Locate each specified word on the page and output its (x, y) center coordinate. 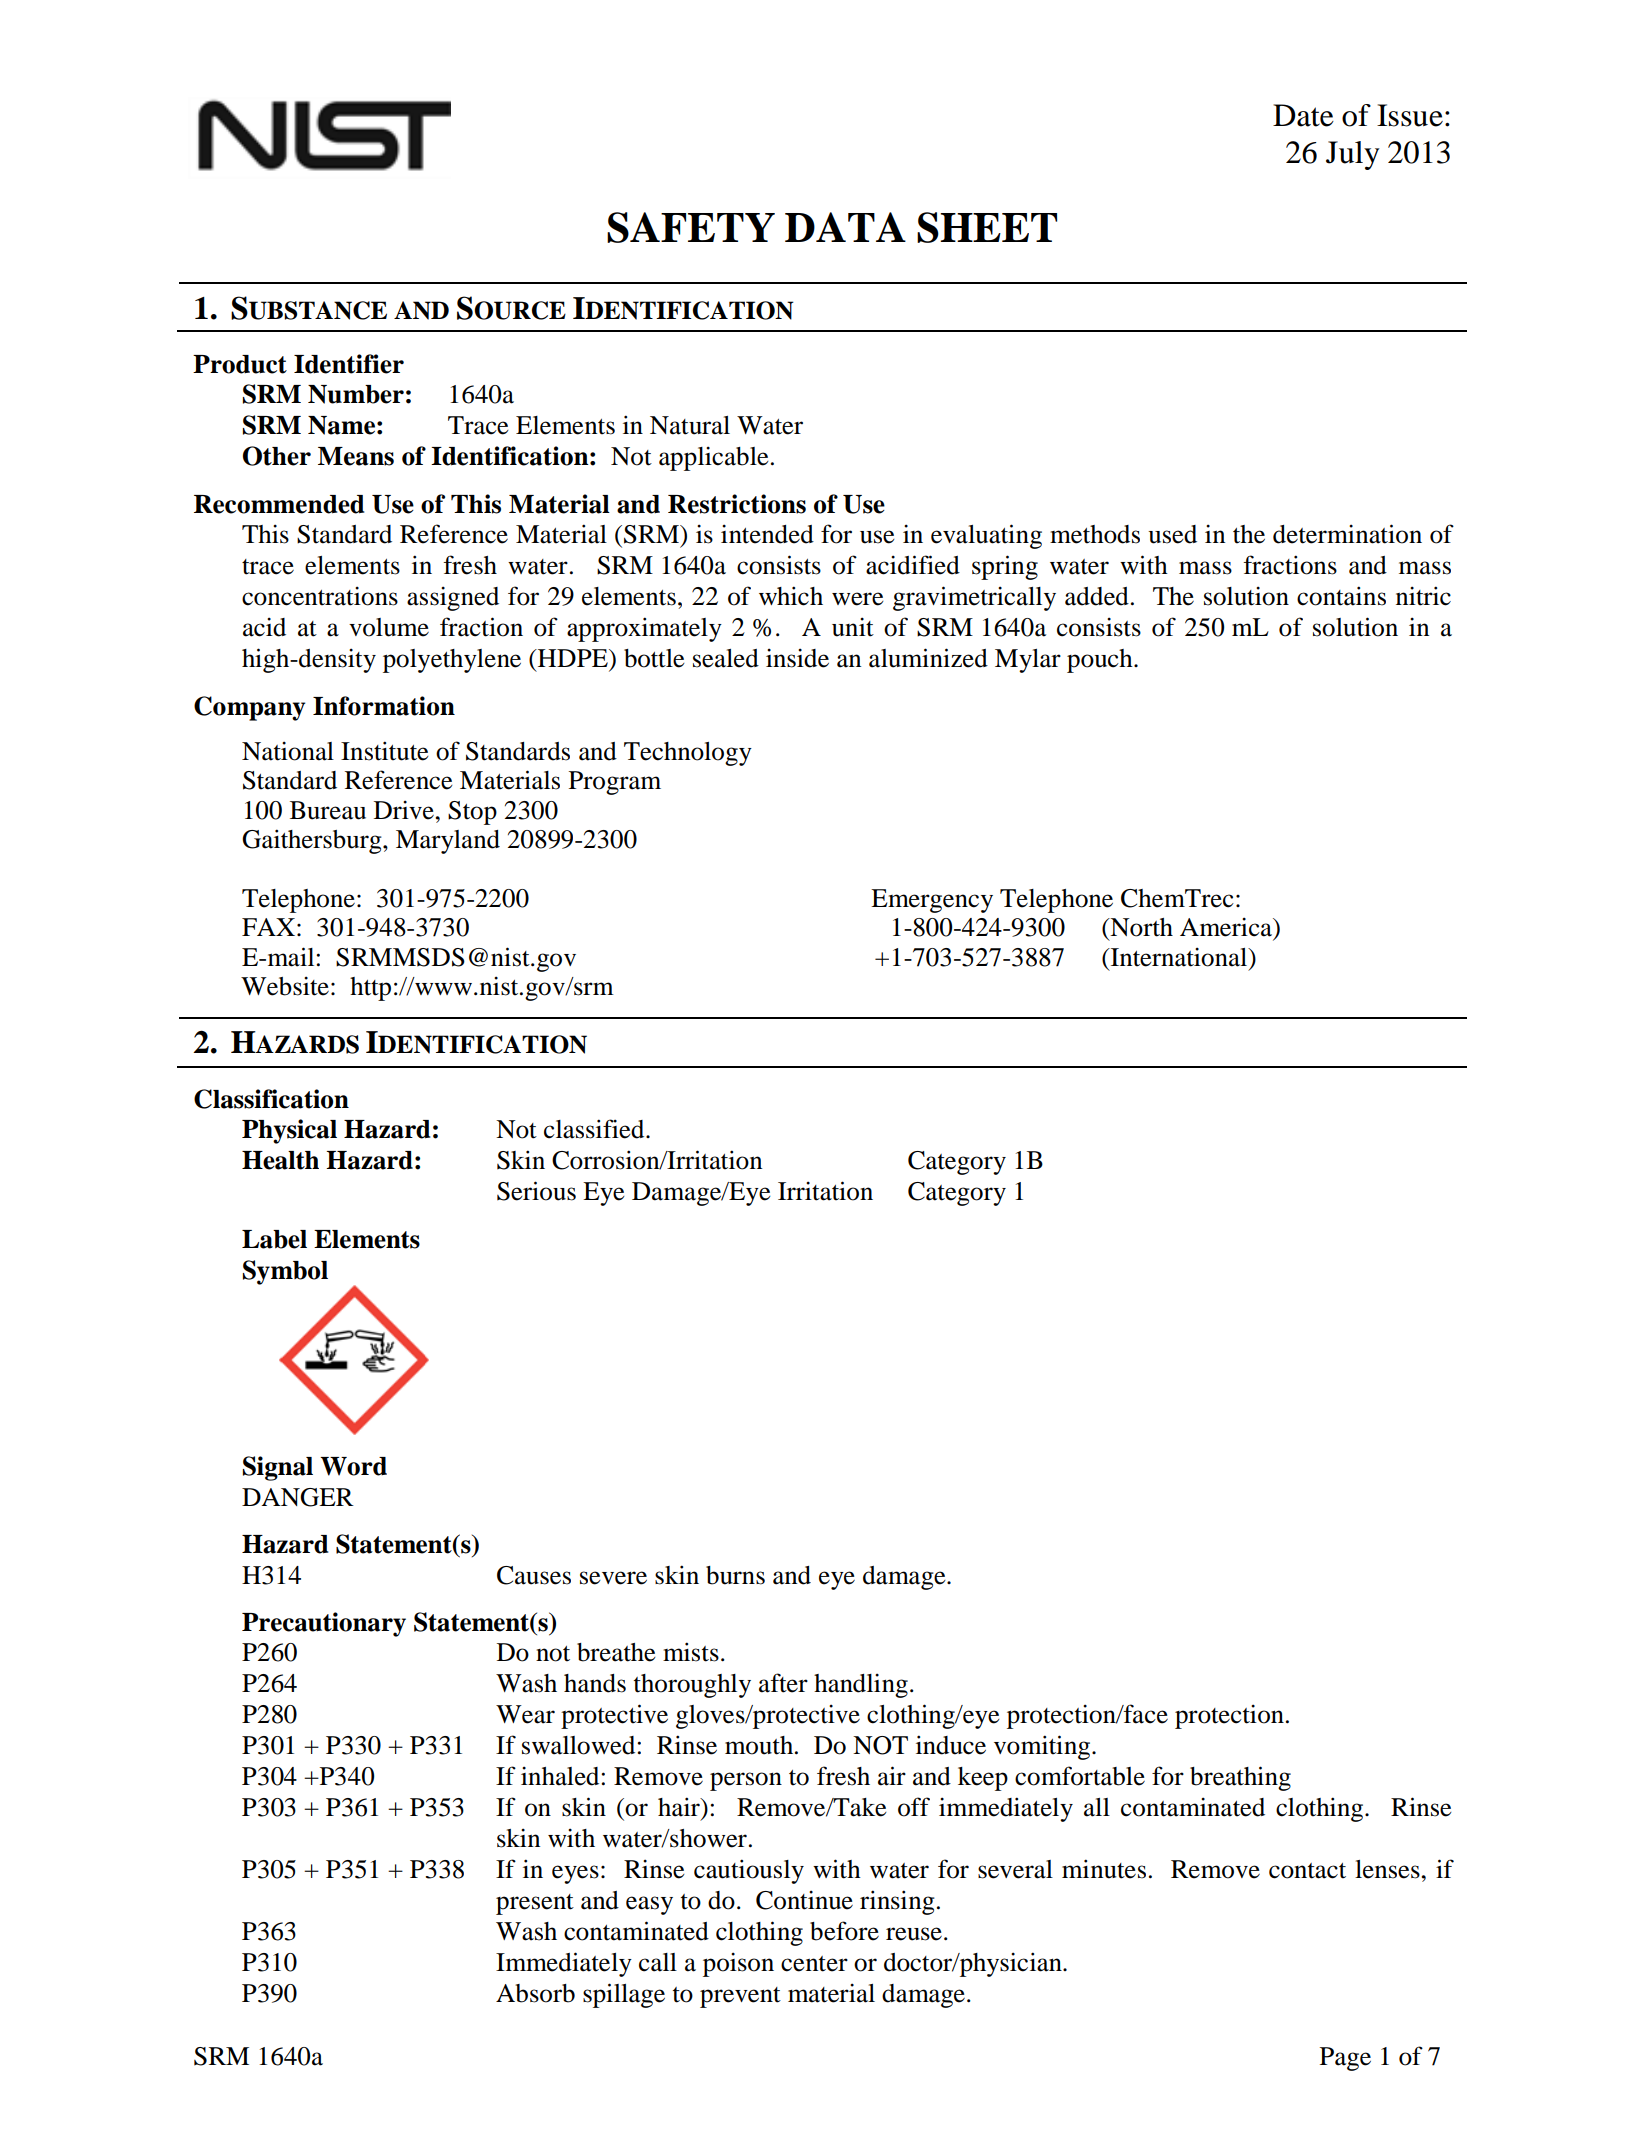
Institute (385, 751)
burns (735, 1575)
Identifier (349, 364)
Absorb (535, 1993)
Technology (688, 754)
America (1227, 928)
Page (1345, 2059)
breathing (1240, 1778)
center (814, 1964)
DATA (845, 227)
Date (1303, 115)
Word (353, 1466)
